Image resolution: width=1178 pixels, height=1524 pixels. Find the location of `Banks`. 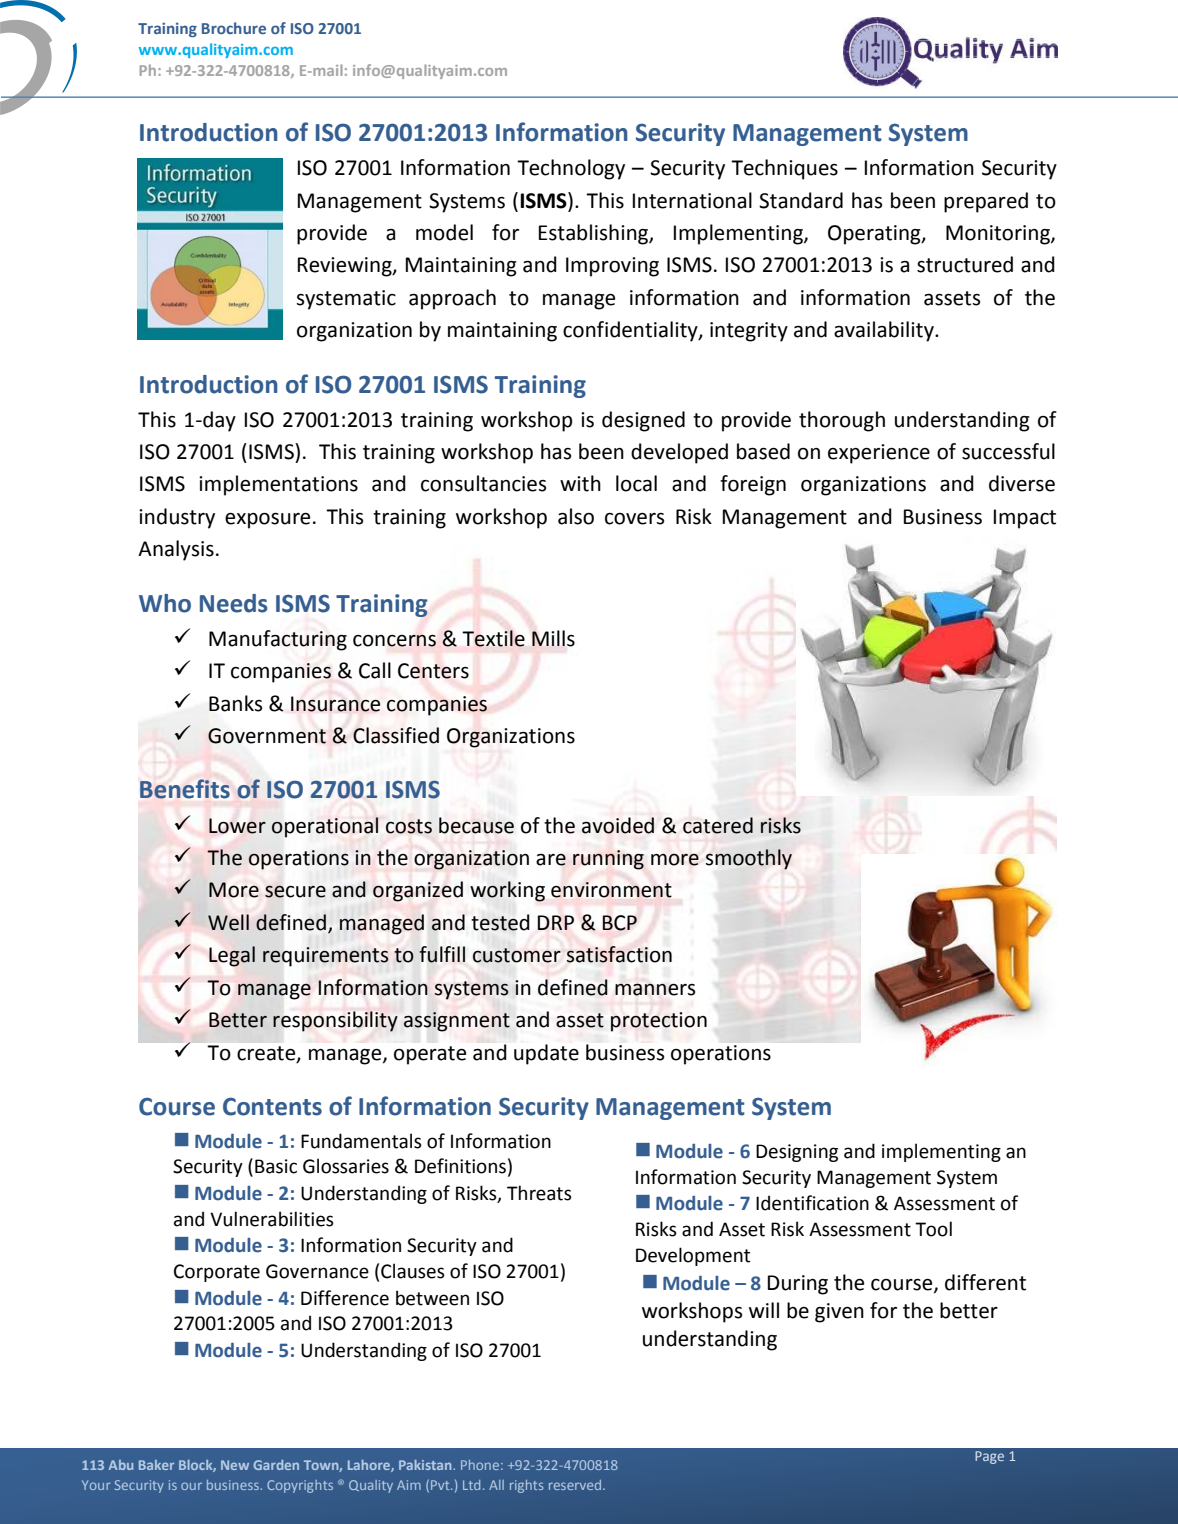

Banks is located at coordinates (235, 703).
